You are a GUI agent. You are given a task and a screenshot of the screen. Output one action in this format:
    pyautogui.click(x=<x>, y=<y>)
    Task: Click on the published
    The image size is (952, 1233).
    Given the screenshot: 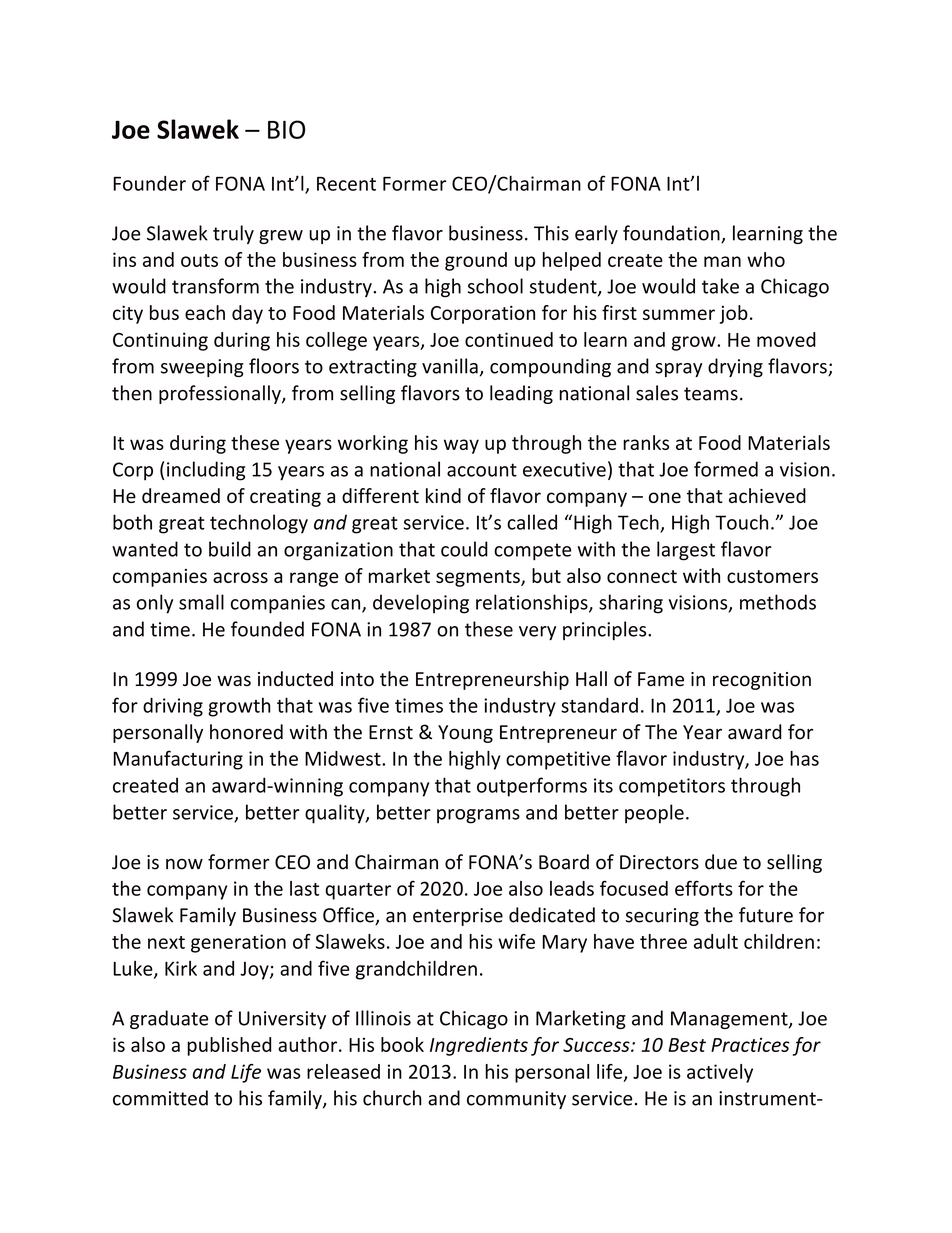 What is the action you would take?
    pyautogui.click(x=229, y=1046)
